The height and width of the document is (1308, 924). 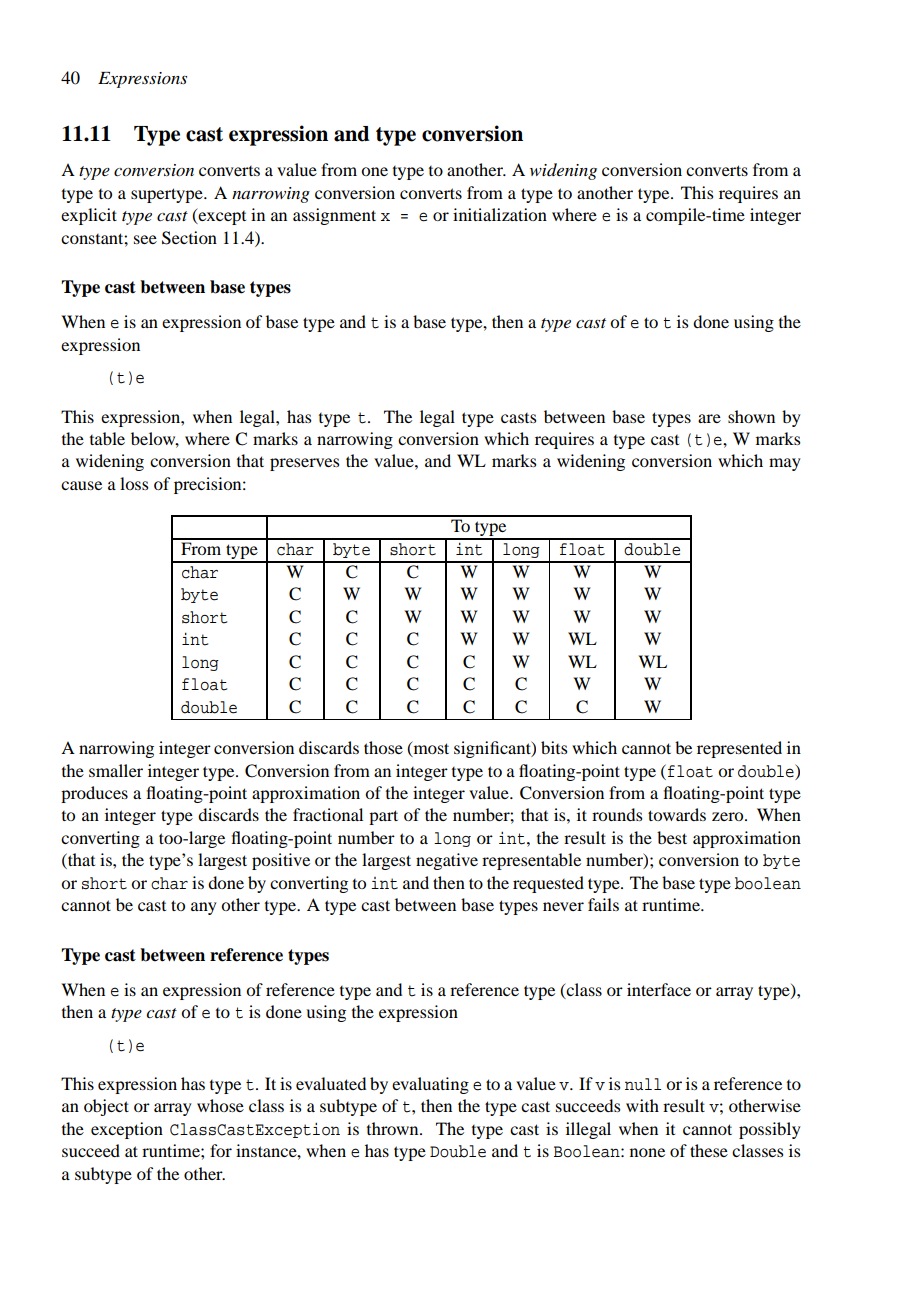 I want to click on are, so click(x=709, y=418).
